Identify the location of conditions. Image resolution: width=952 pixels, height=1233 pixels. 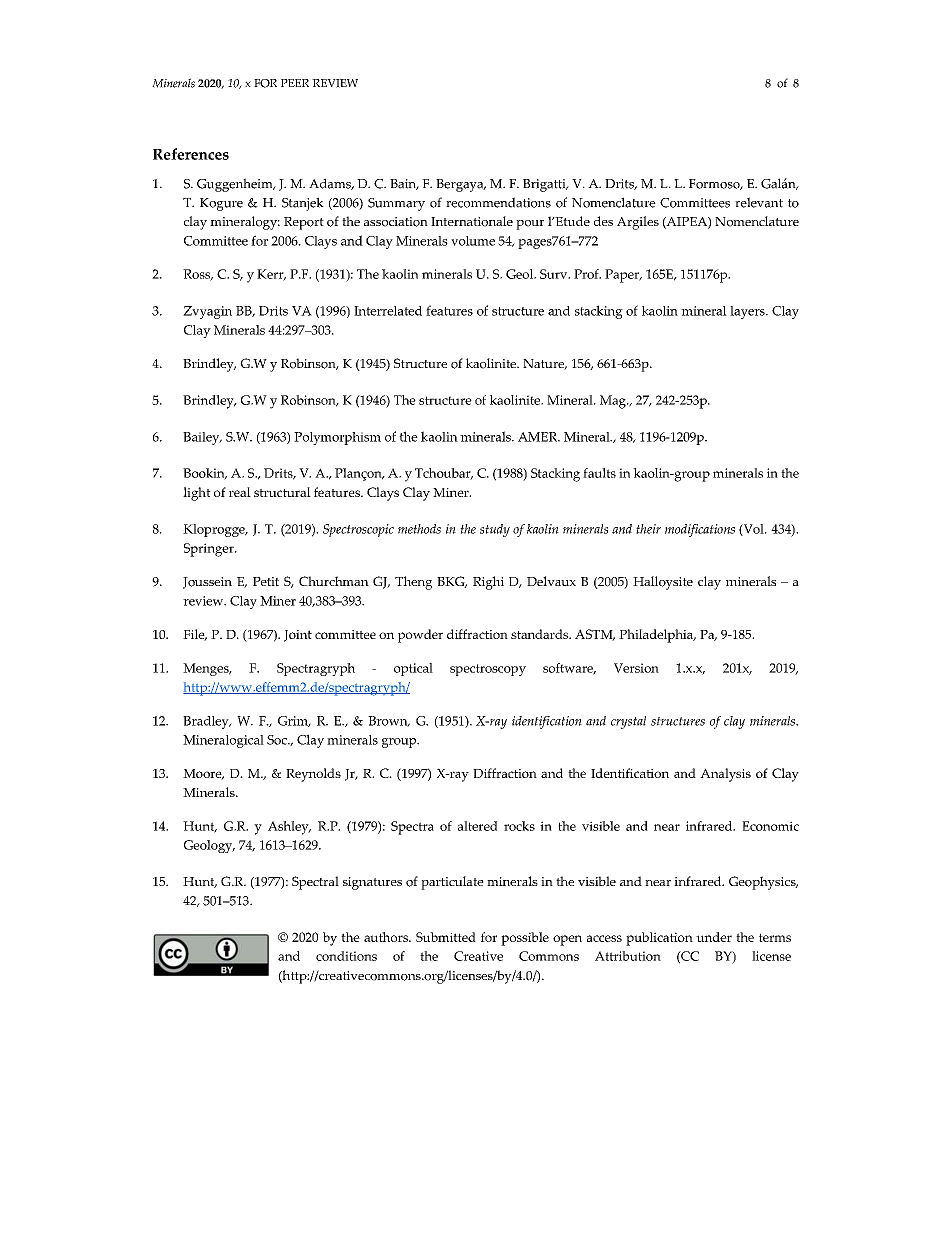
(346, 956).
